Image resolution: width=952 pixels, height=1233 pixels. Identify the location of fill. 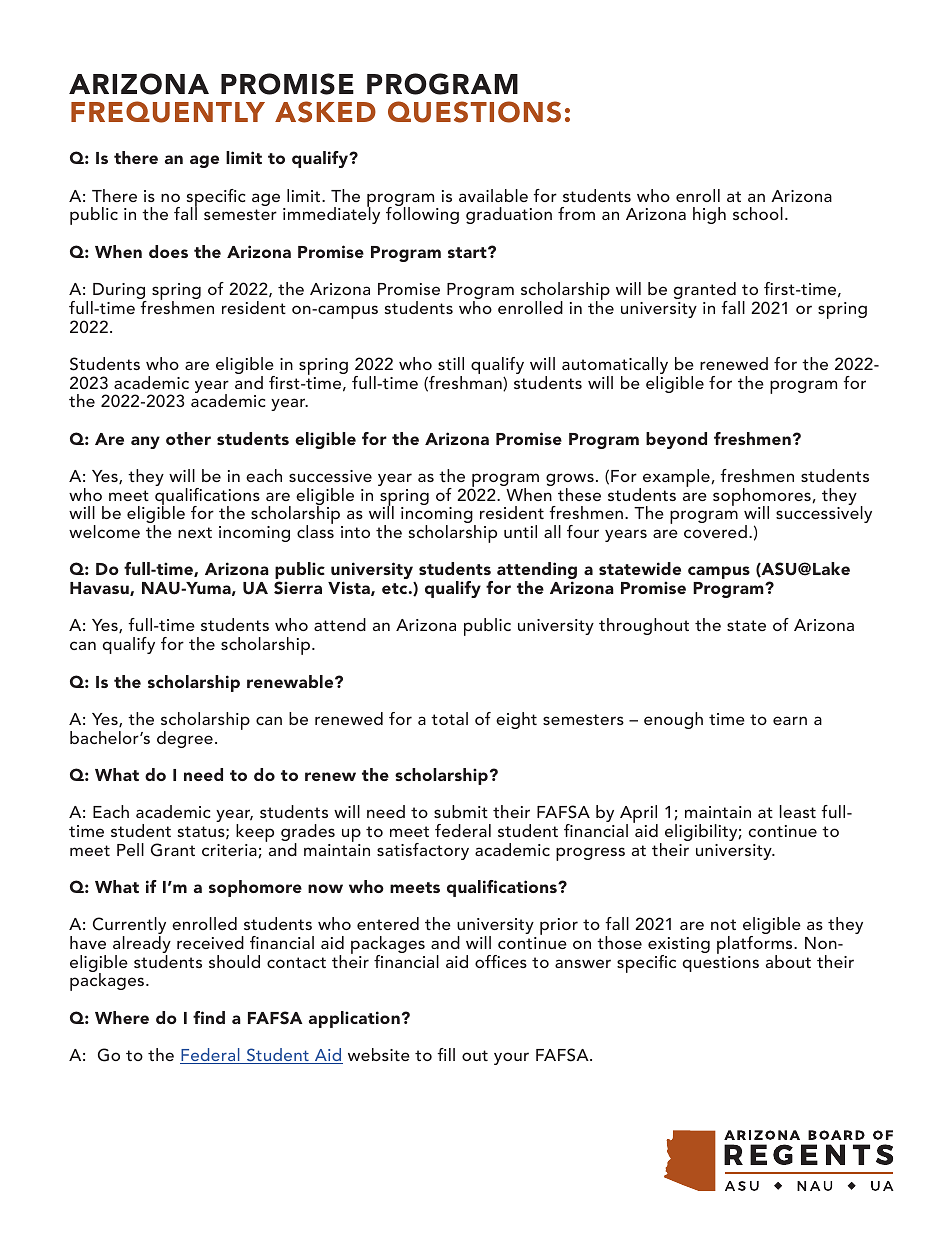
(446, 1054).
